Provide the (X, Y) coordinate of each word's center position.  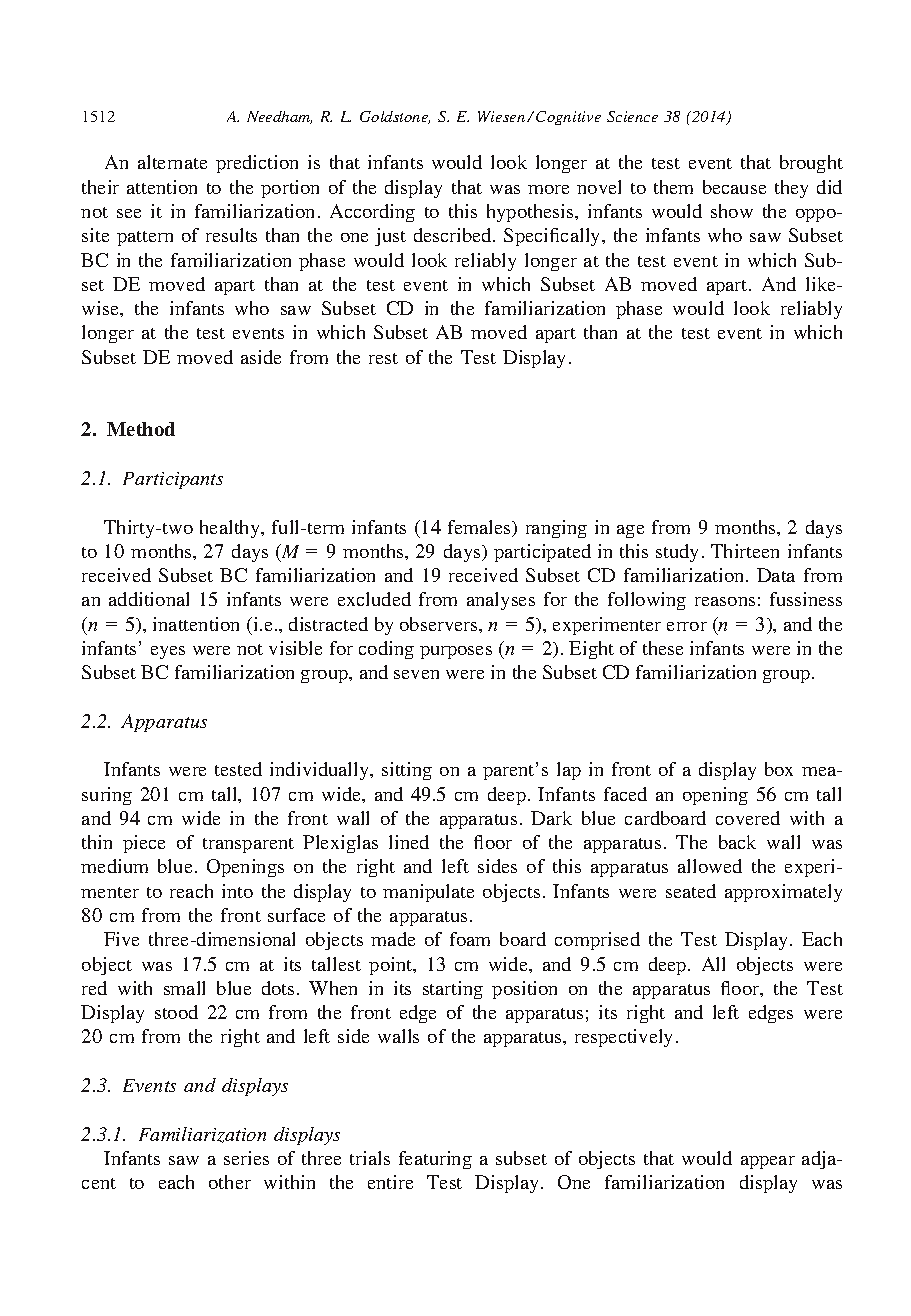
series (246, 1158)
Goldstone (395, 117)
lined (409, 842)
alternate (172, 162)
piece (144, 844)
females (481, 528)
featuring (435, 1160)
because (734, 187)
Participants (173, 480)
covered (748, 818)
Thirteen (745, 551)
